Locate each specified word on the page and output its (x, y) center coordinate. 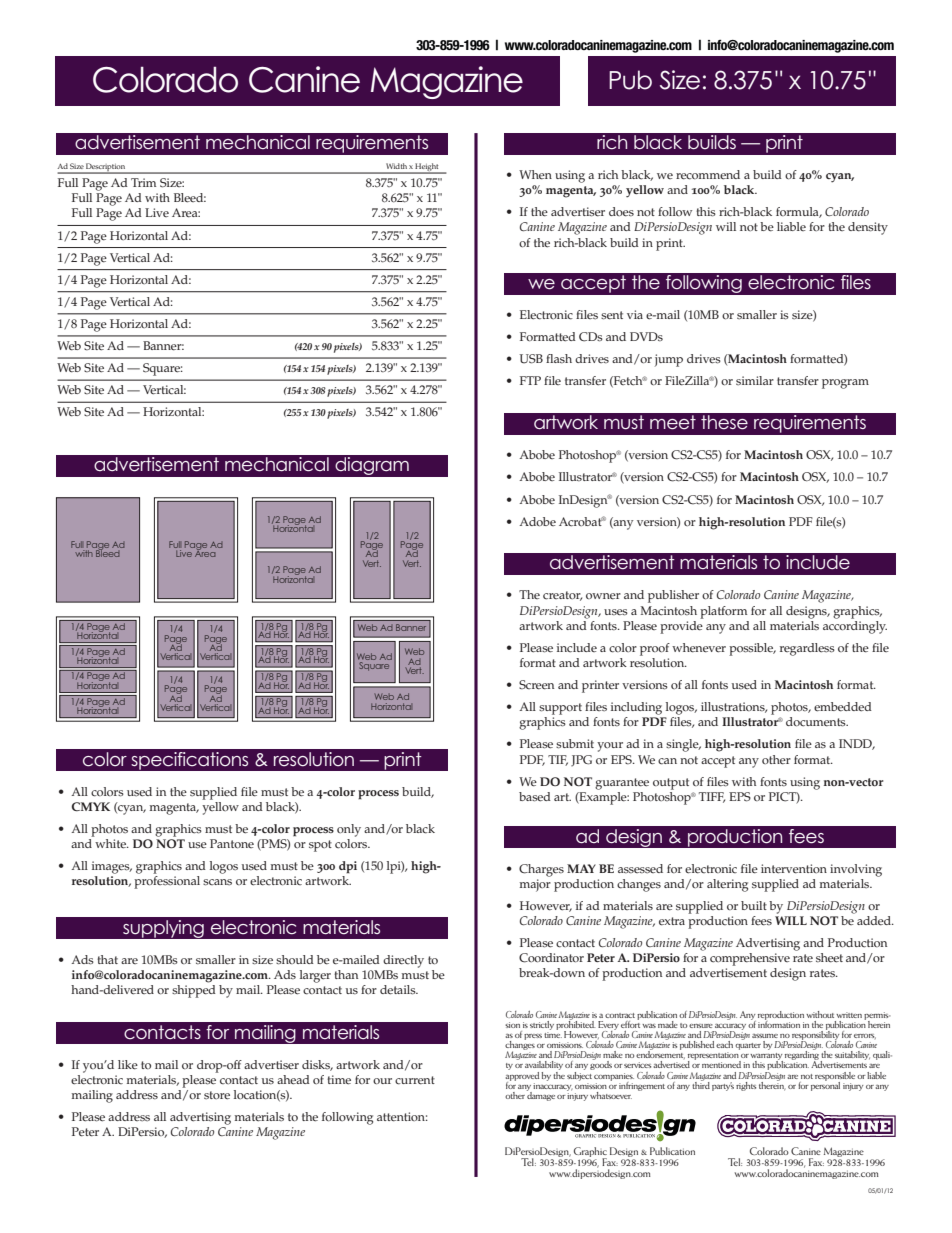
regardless (807, 649)
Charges (541, 870)
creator (562, 596)
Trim (143, 182)
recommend (708, 175)
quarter (748, 1046)
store (217, 1095)
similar (755, 380)
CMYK (91, 806)
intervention (794, 869)
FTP (530, 380)
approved (522, 1076)
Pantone (232, 844)
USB (531, 359)
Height (427, 168)
